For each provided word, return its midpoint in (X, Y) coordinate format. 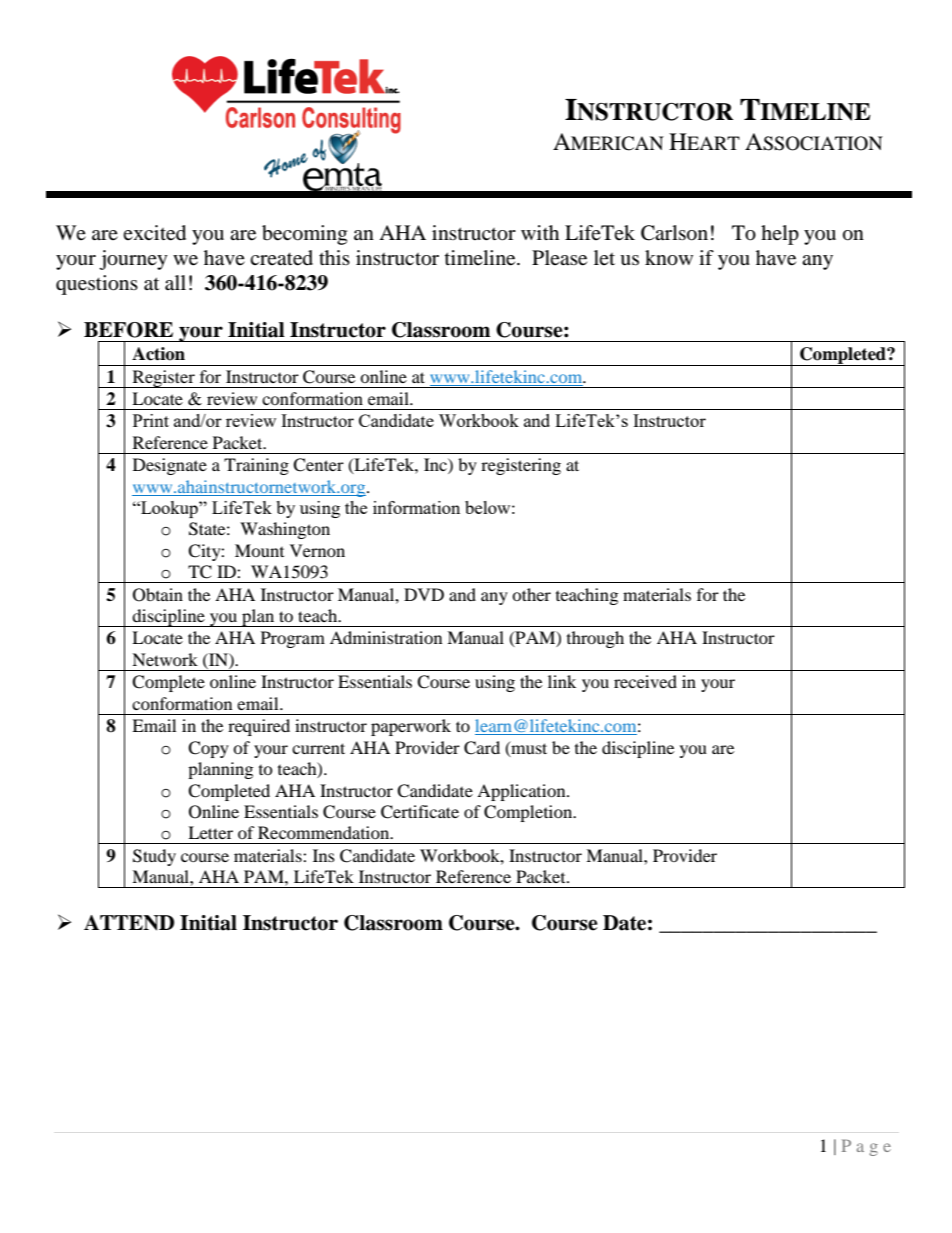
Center (318, 465)
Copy (208, 749)
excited (154, 233)
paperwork (411, 727)
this (334, 257)
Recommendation (325, 832)
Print (151, 420)
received (645, 681)
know (669, 258)
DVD (424, 594)
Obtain (158, 595)
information (416, 507)
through (595, 639)
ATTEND (129, 923)
